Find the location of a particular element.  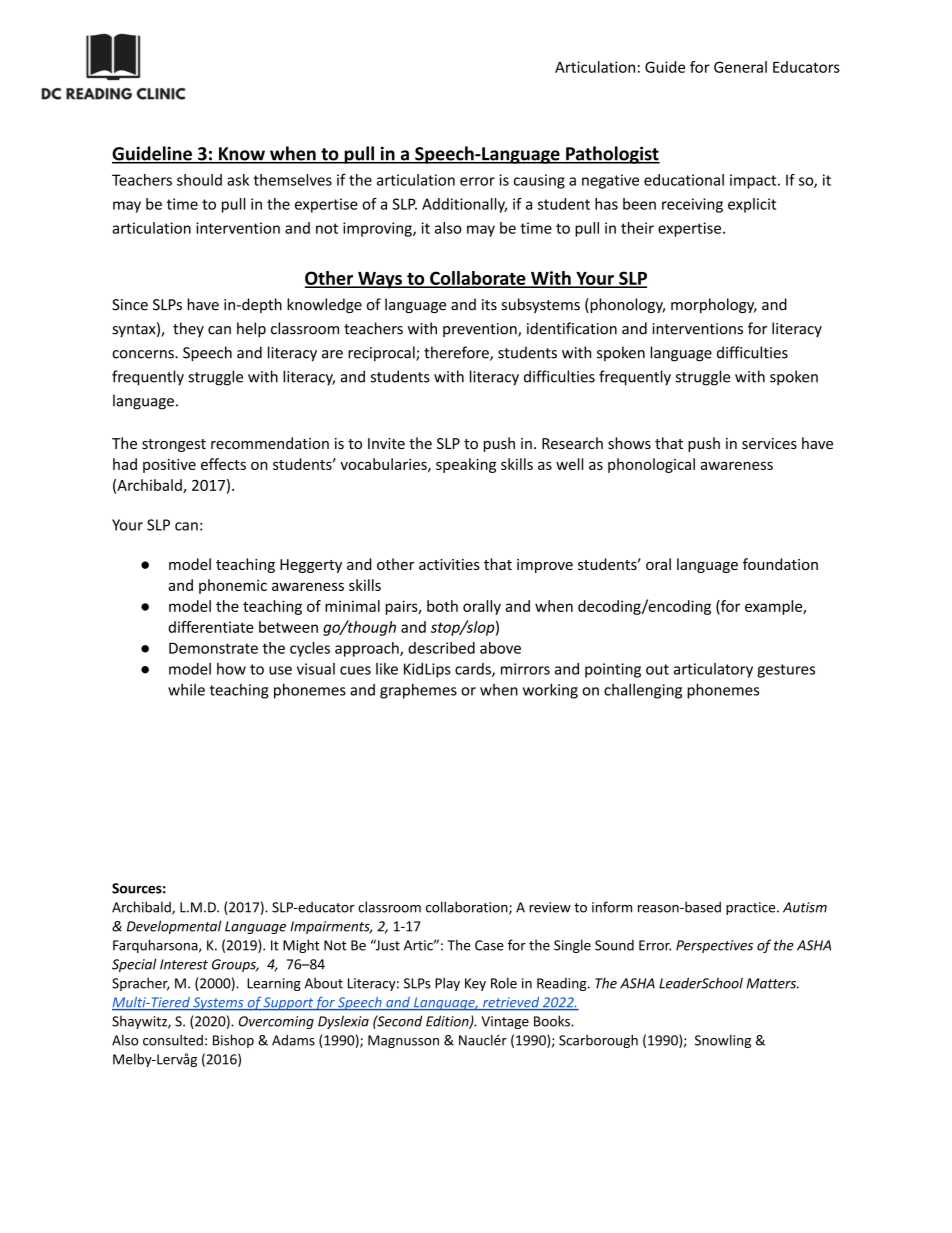

foundation is located at coordinates (780, 564).
